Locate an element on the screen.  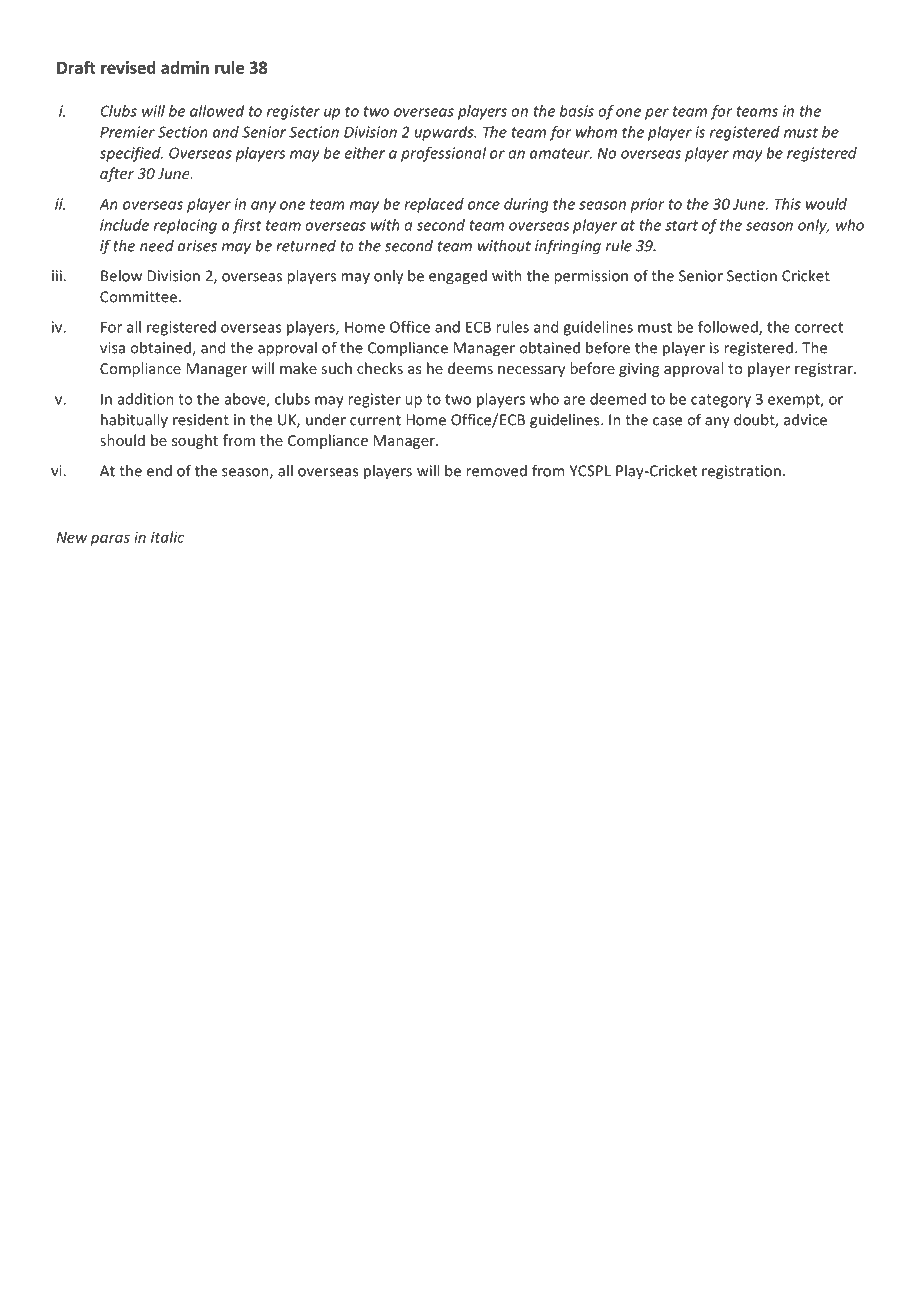
revised is located at coordinates (128, 67).
